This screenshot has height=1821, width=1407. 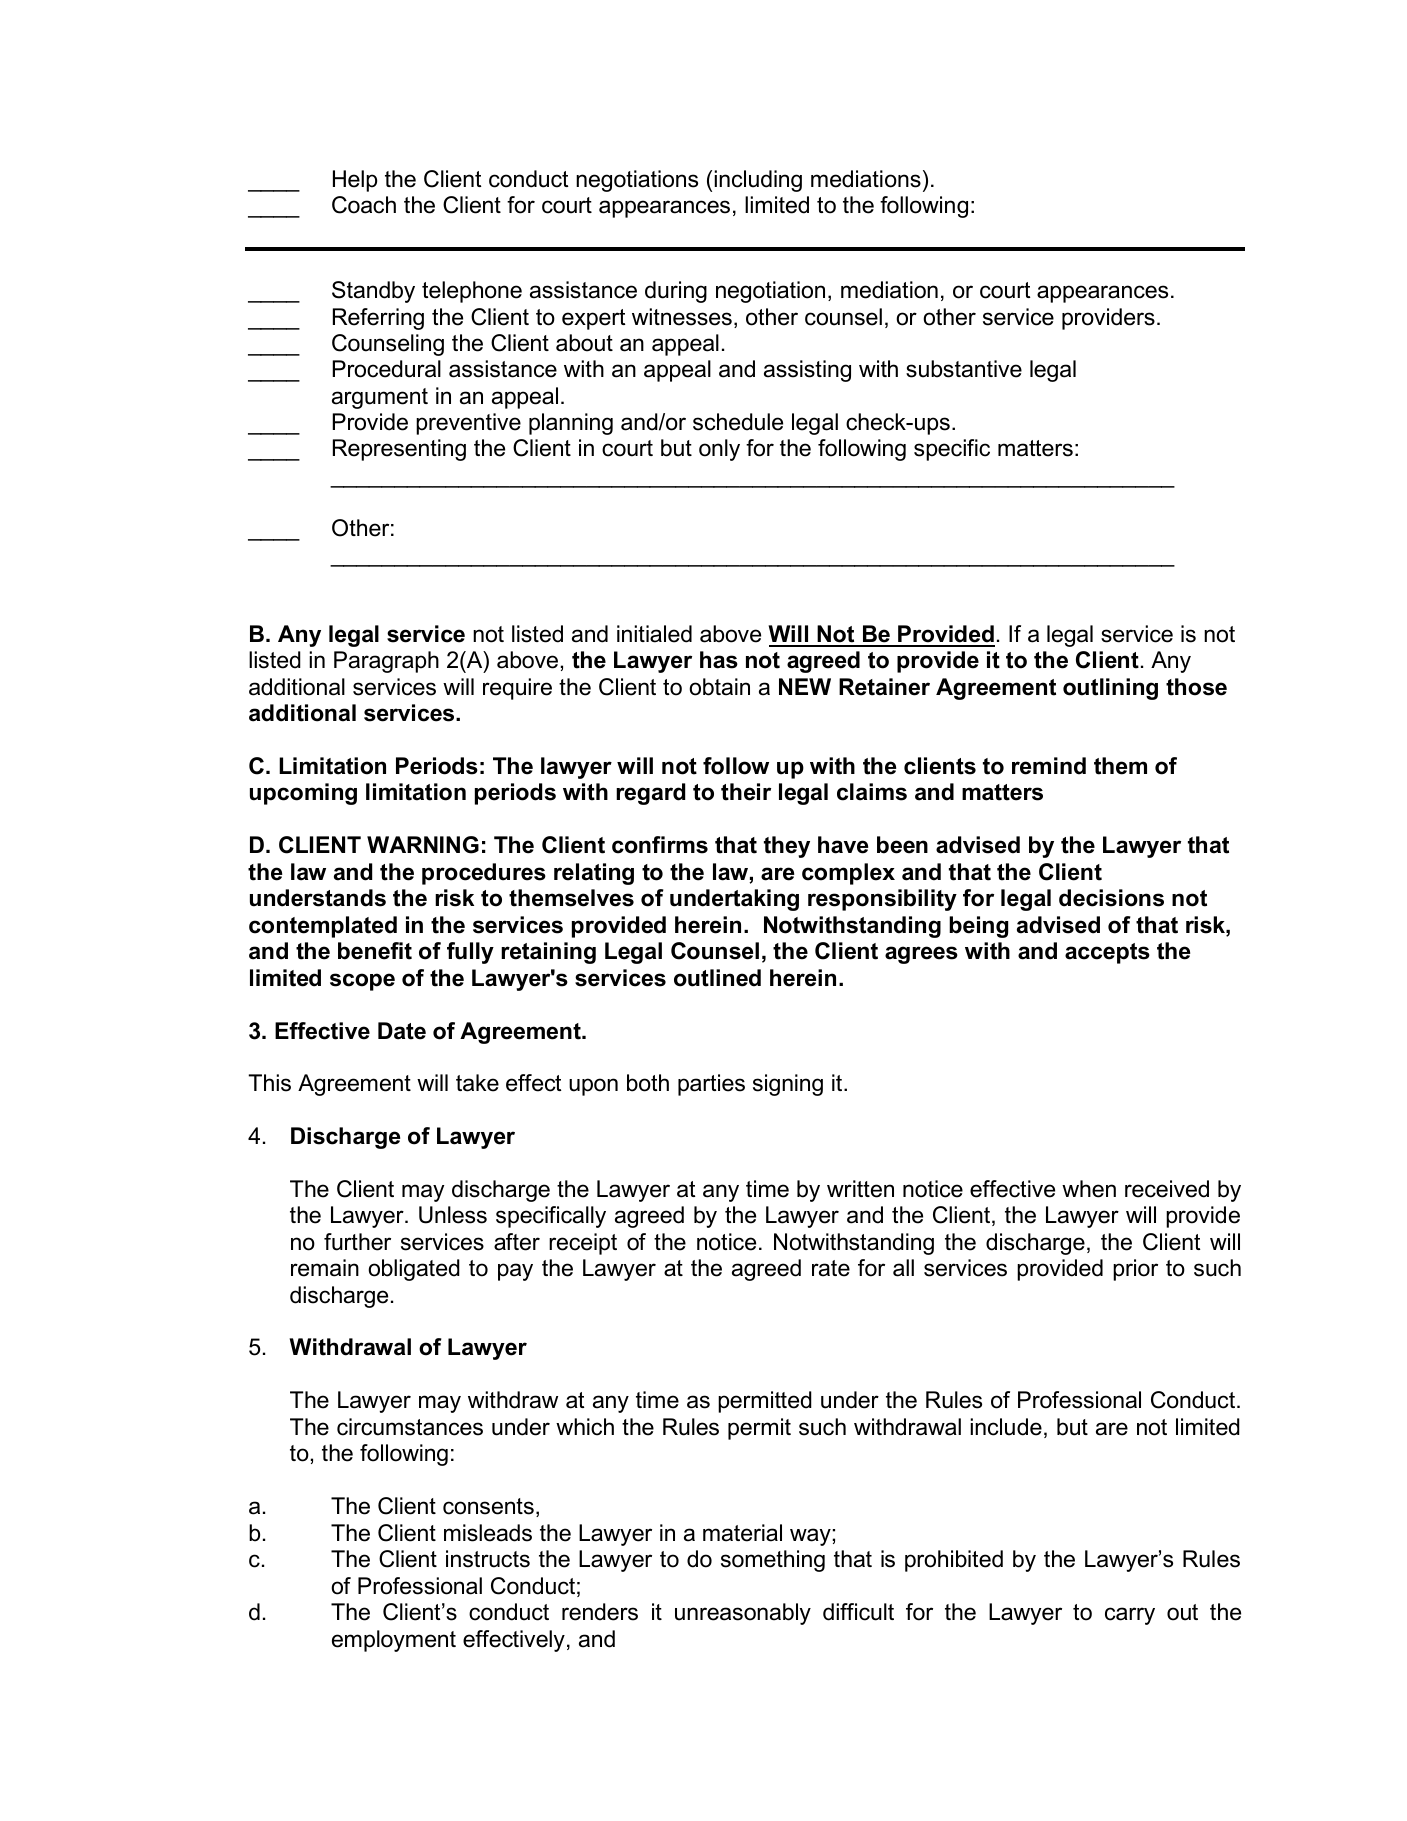 I want to click on including, so click(x=758, y=181).
